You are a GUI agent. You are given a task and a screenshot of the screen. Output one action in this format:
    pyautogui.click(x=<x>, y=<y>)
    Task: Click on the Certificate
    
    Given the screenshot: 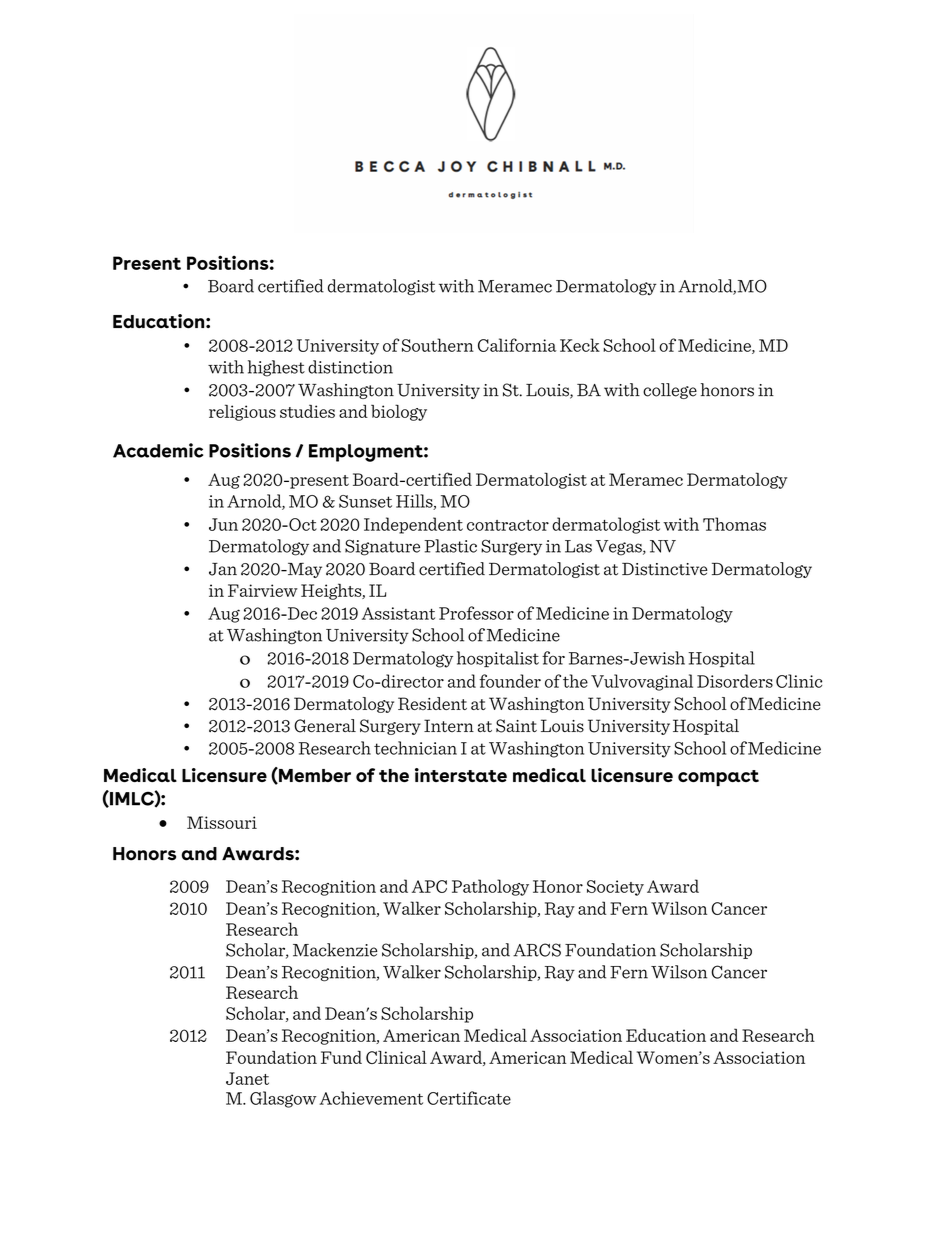 What is the action you would take?
    pyautogui.click(x=469, y=1098)
